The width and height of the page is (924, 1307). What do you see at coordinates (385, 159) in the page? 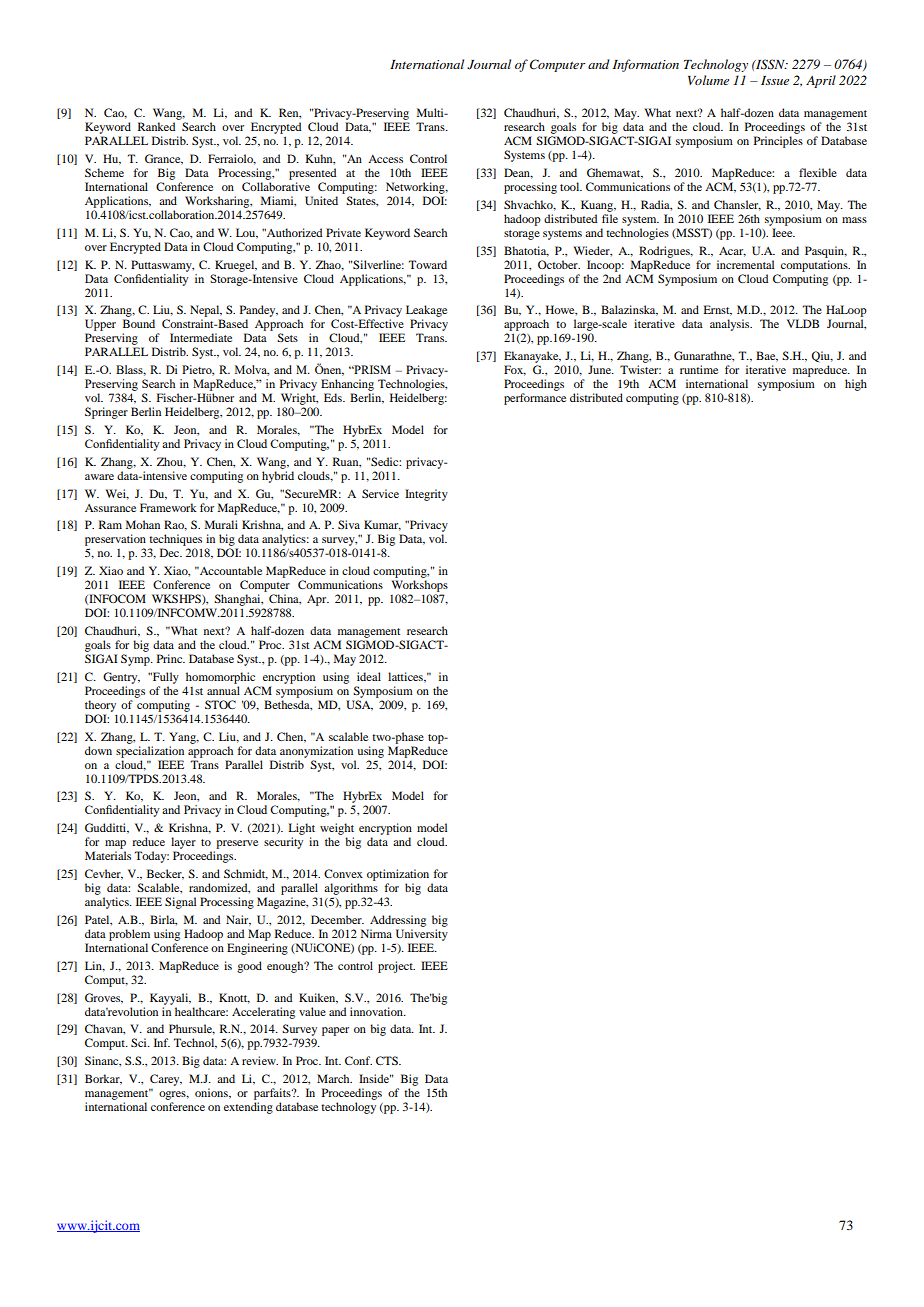
I see `Access` at bounding box center [385, 159].
